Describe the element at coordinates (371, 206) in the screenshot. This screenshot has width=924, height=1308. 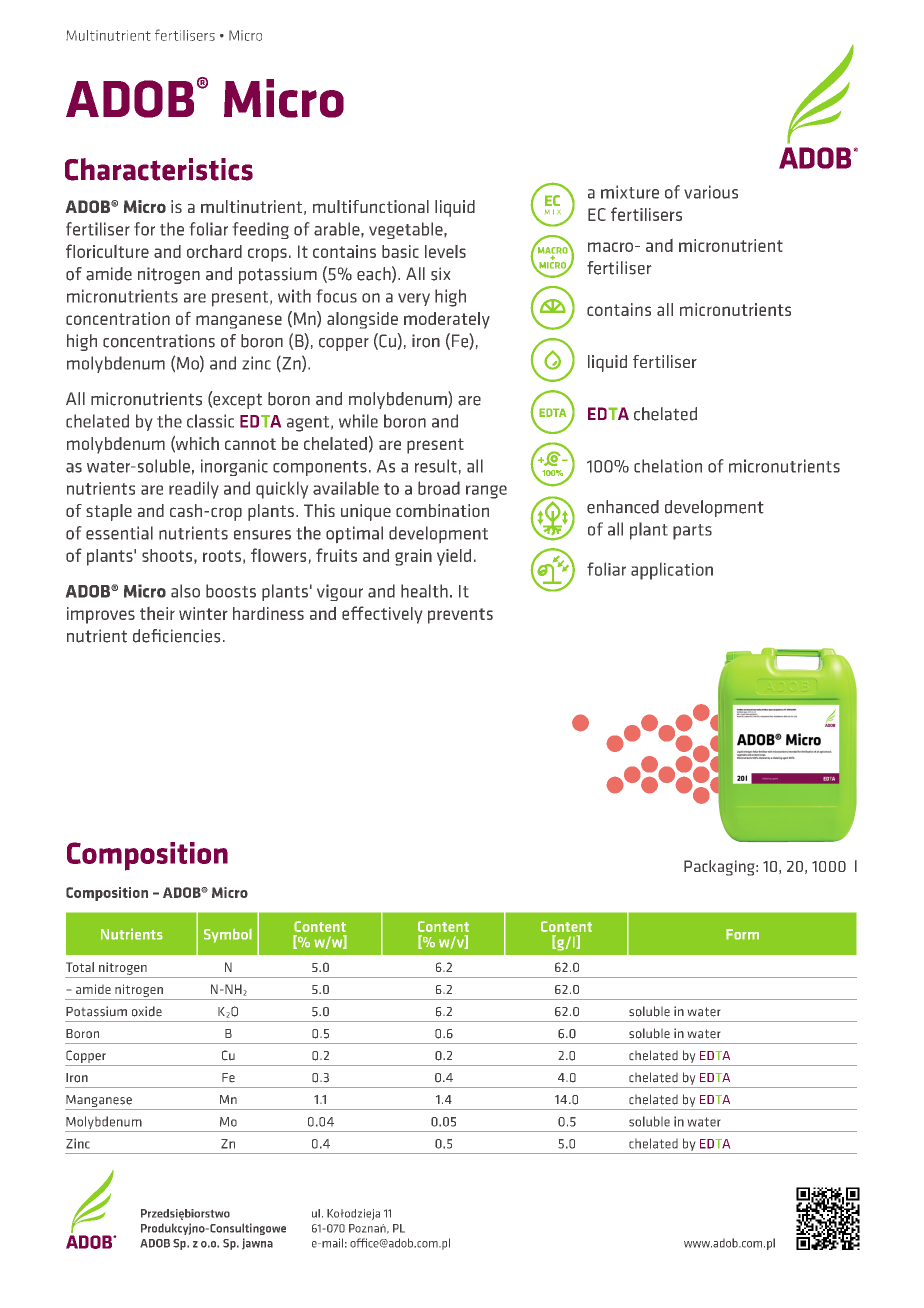
I see `multifunctional` at that location.
